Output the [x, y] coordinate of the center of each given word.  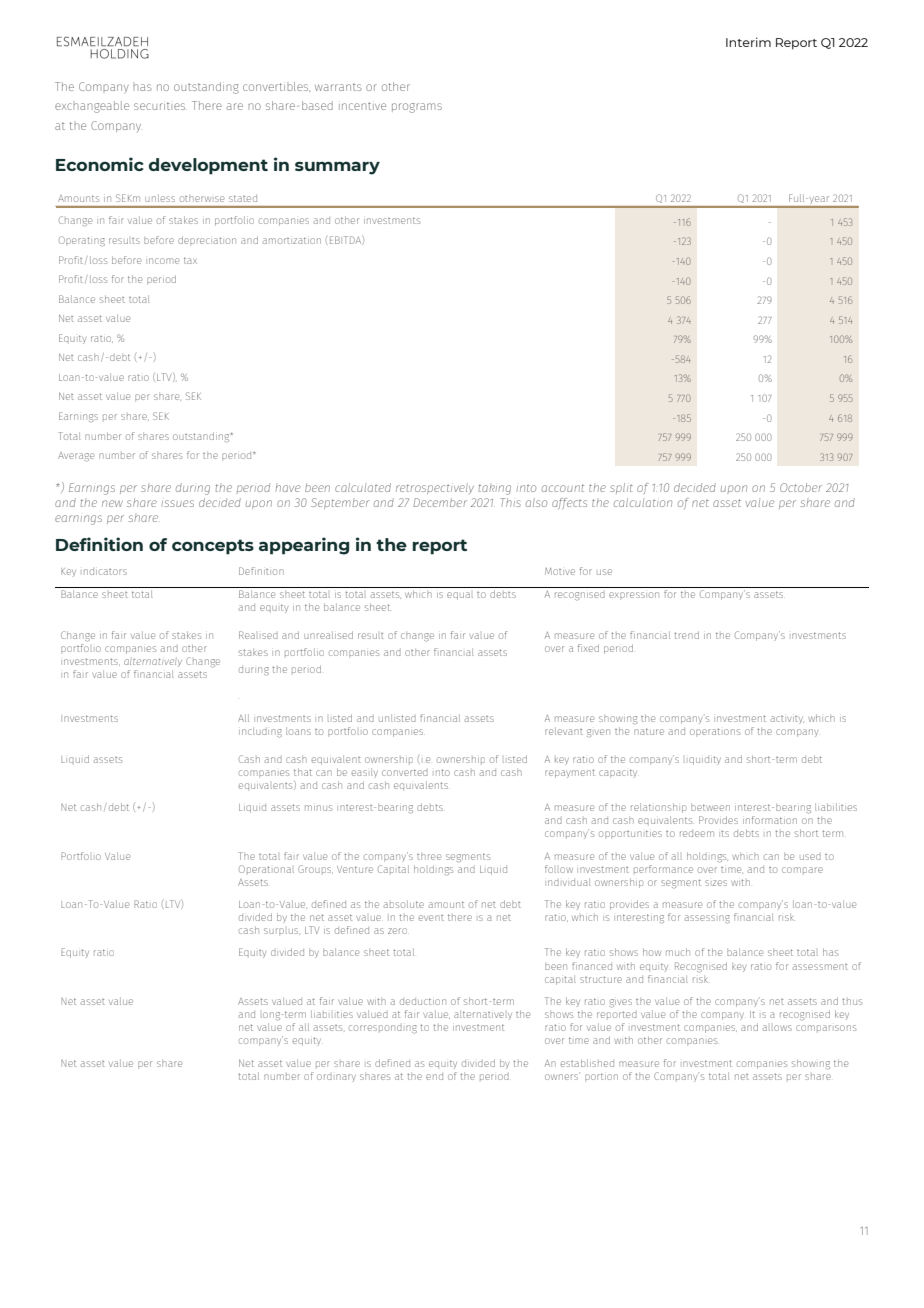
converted [405, 772]
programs [417, 108]
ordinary [336, 1078]
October [801, 487]
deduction [423, 1001]
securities [160, 106]
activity [787, 720]
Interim [748, 42]
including [260, 732]
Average [76, 457]
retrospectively [435, 488]
